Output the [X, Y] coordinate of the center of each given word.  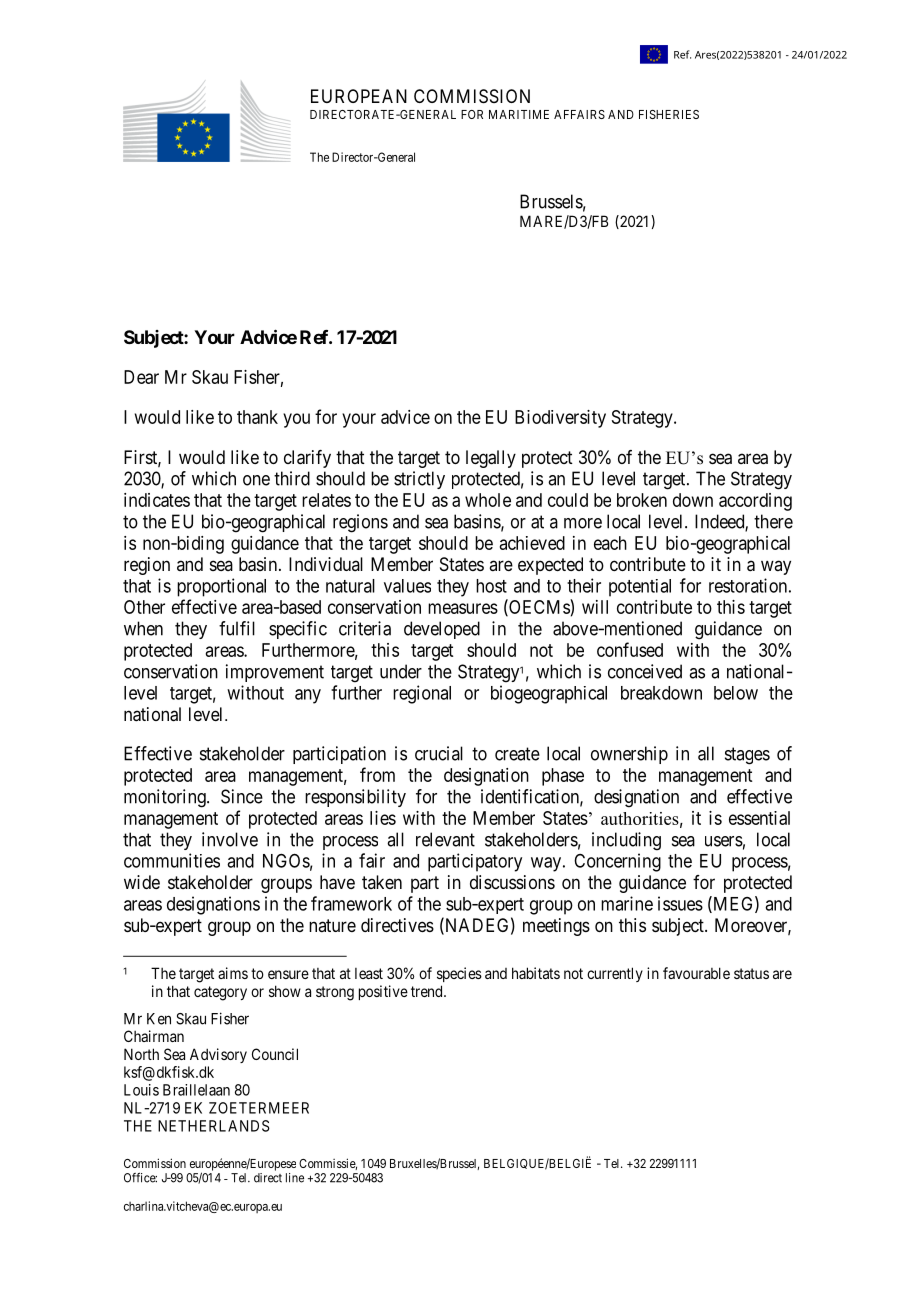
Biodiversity [560, 419]
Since [242, 796]
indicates [157, 500]
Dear [141, 377]
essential [759, 818]
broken [642, 500]
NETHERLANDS [214, 1126]
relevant [445, 839]
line [295, 1178]
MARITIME [519, 114]
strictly [419, 480]
